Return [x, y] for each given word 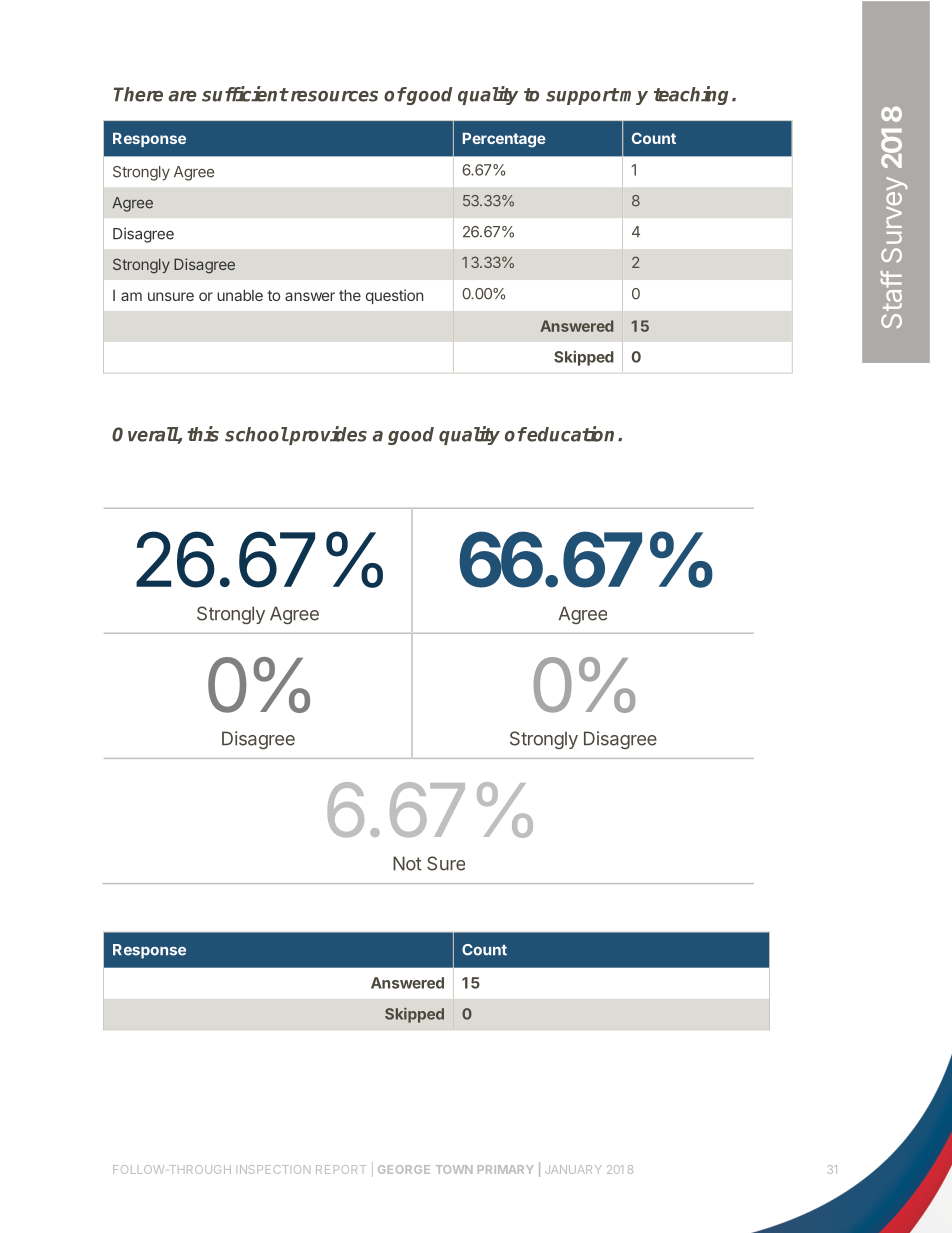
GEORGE [404, 1169]
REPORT [341, 1169]
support [582, 96]
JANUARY [573, 1169]
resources [333, 96]
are [182, 96]
